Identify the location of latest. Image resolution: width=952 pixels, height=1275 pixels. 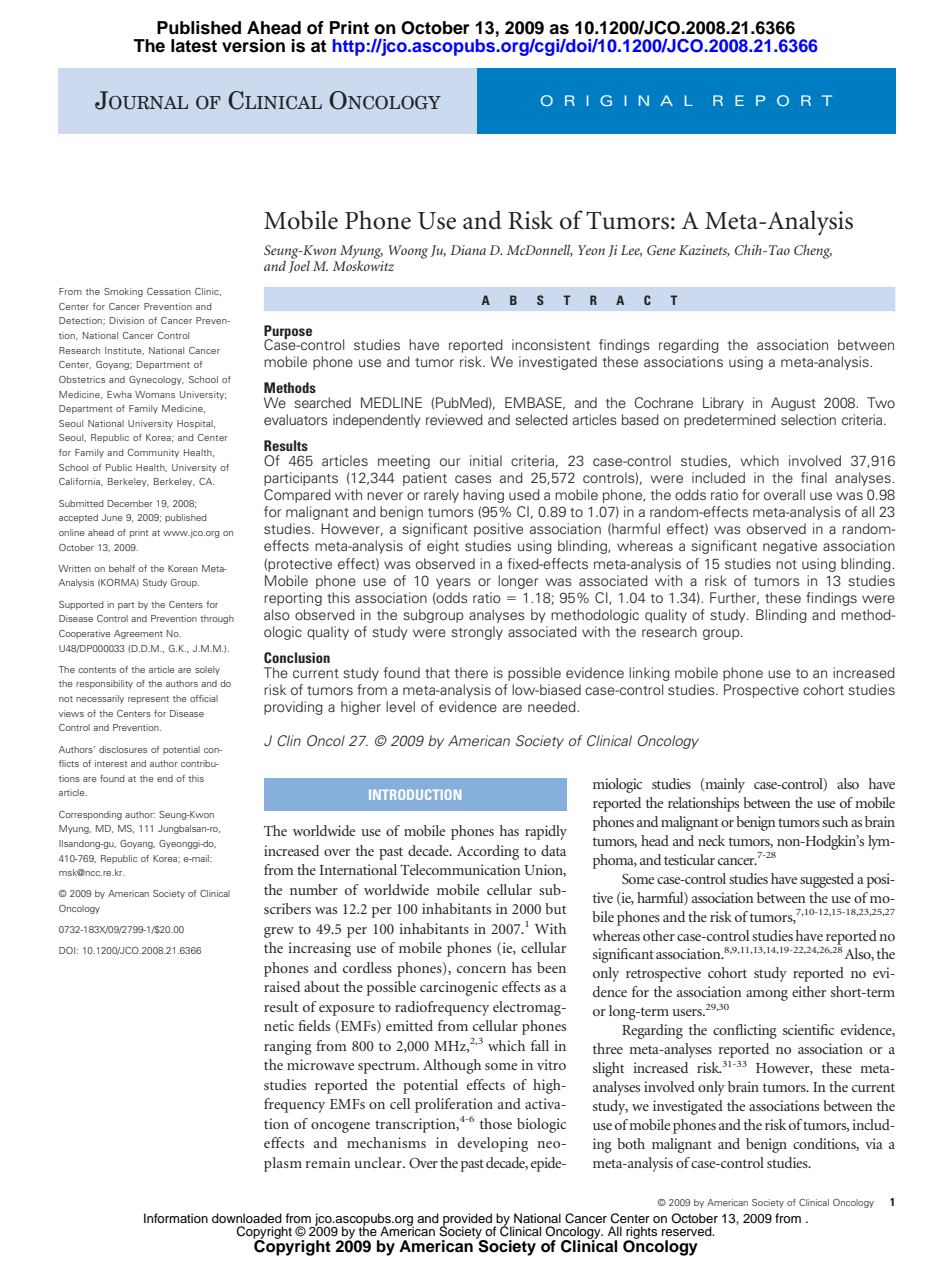
(194, 46).
